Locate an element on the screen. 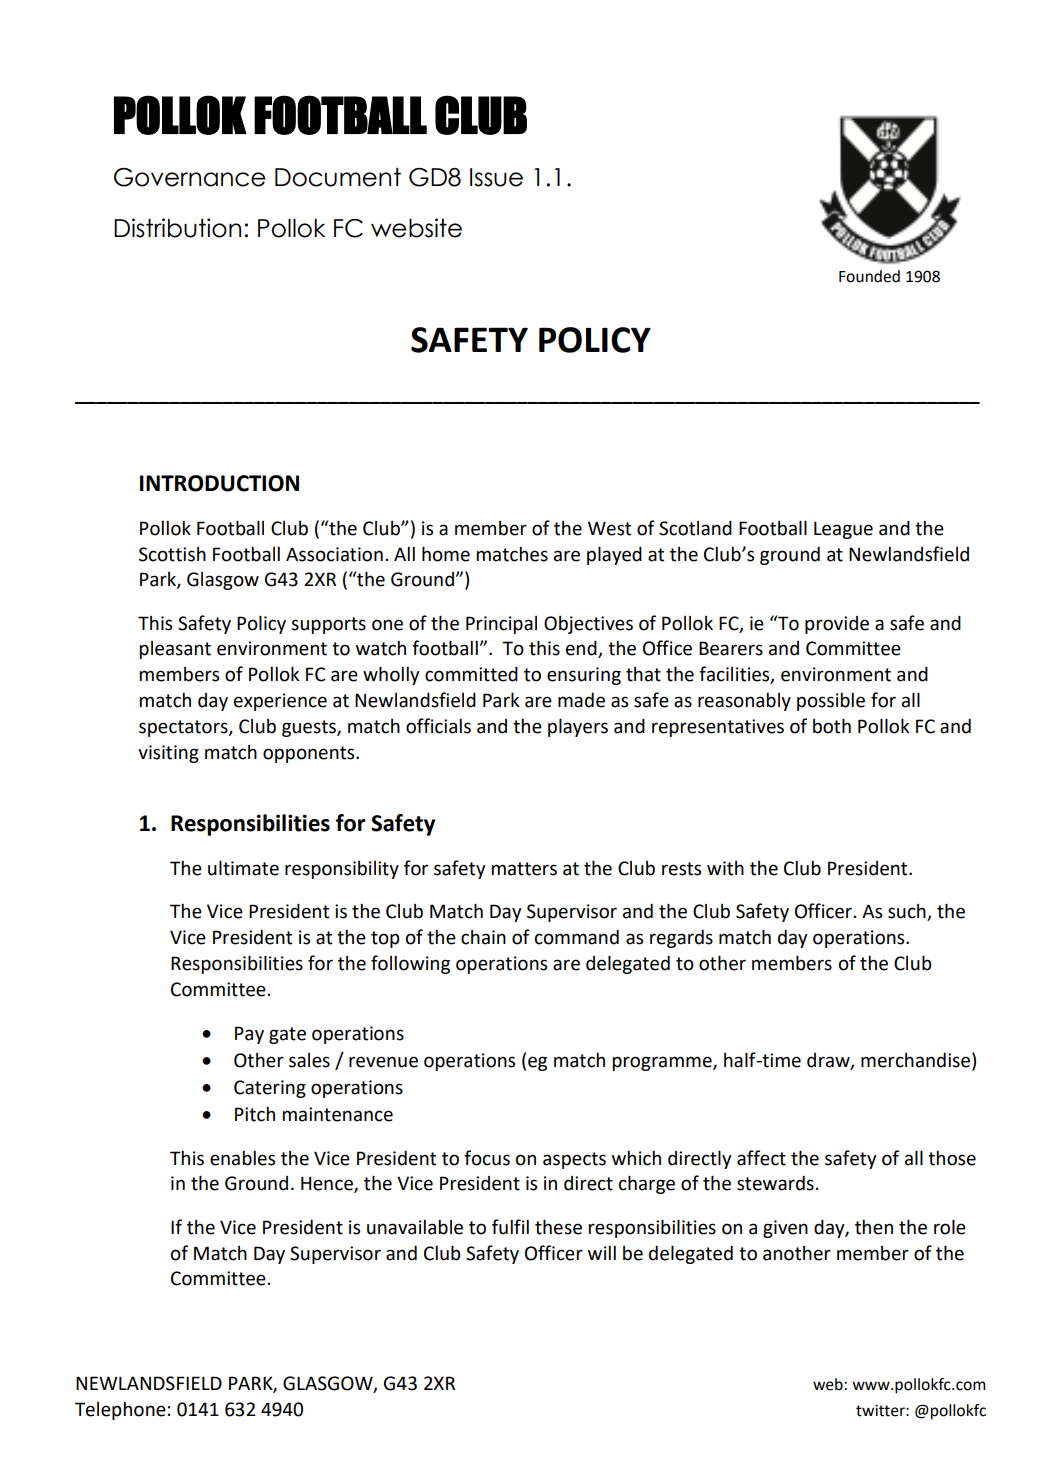 Image resolution: width=1048 pixels, height=1484 pixels. Issue is located at coordinates (496, 177).
